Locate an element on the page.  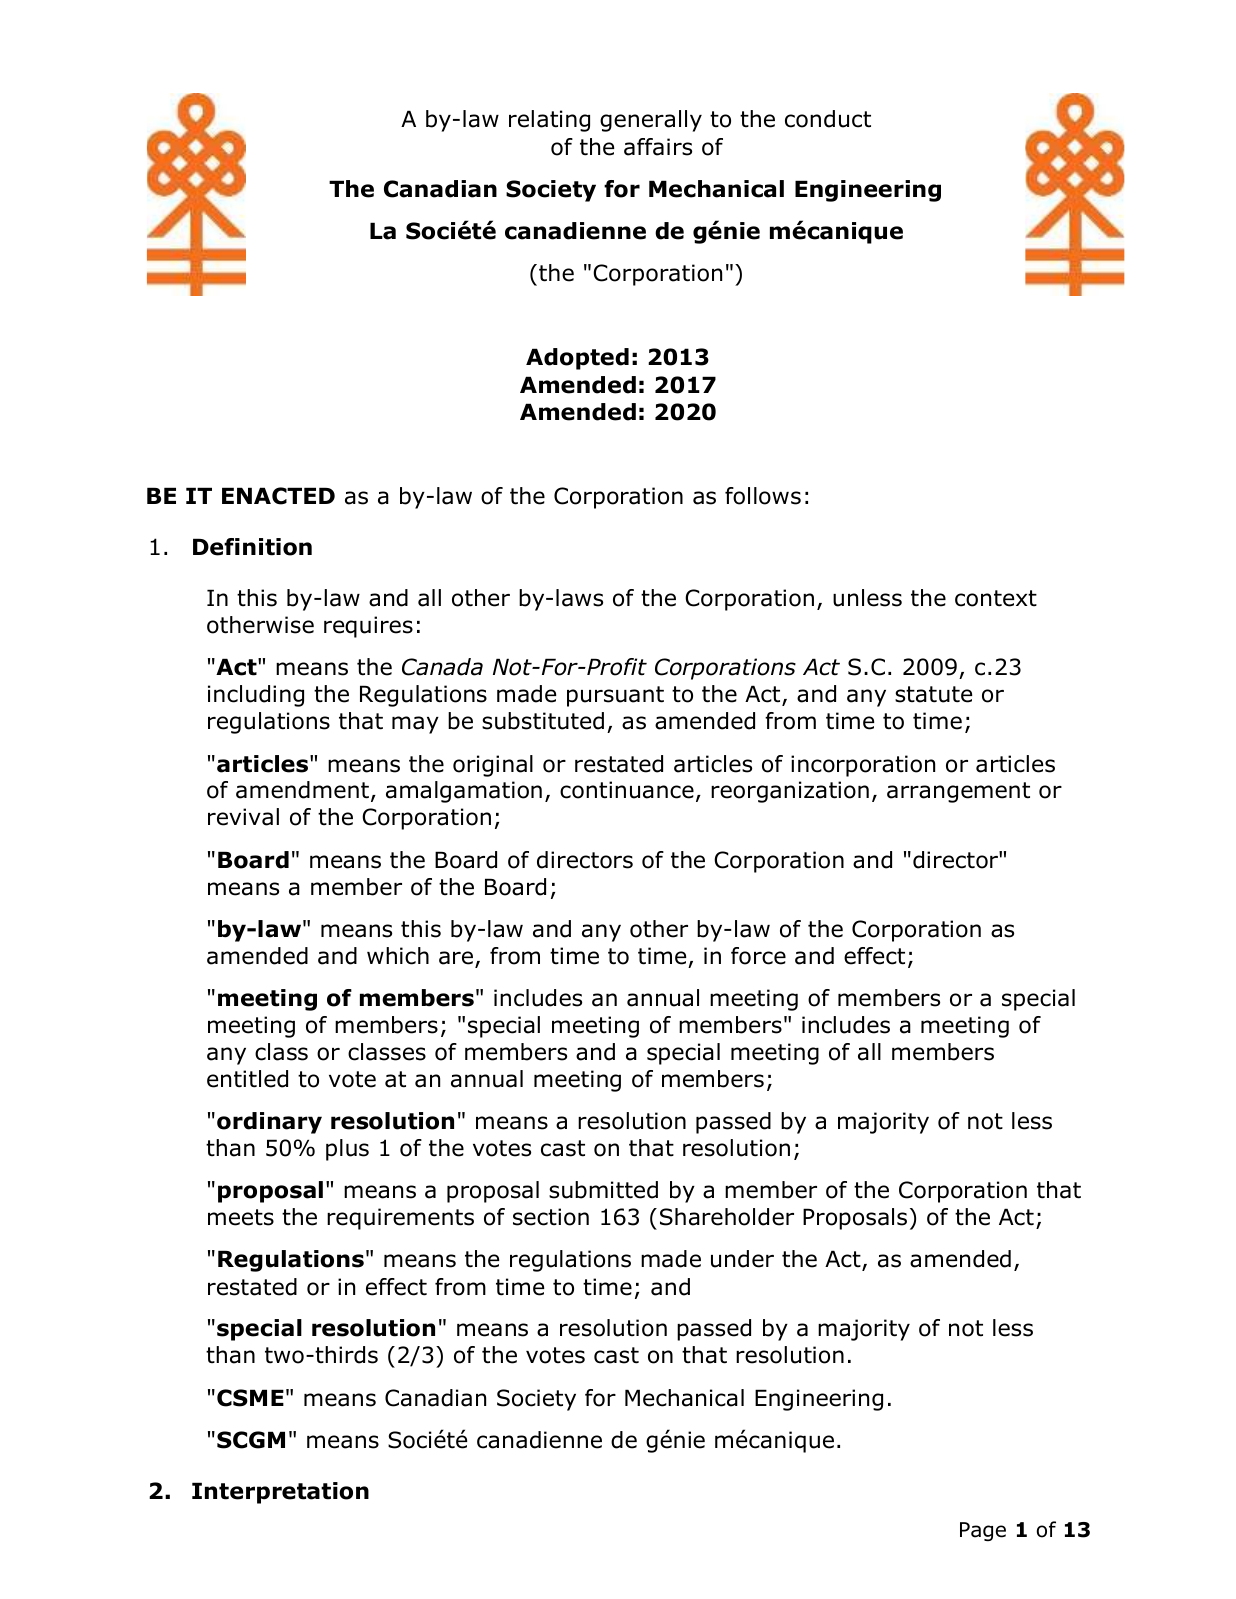
pursuant is located at coordinates (615, 696).
